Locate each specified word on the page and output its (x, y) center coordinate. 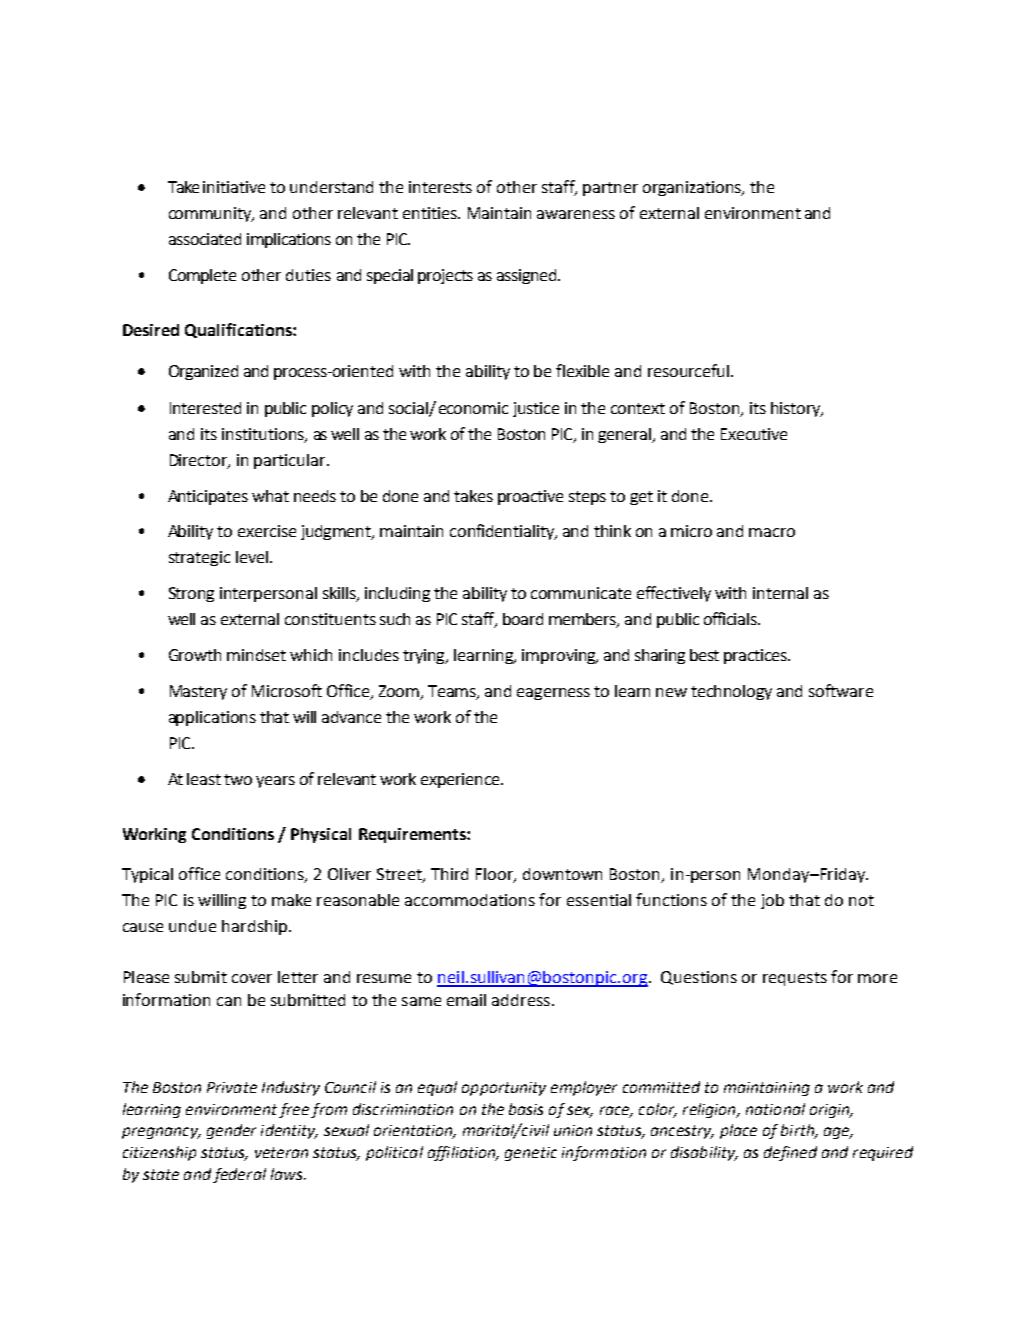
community (211, 214)
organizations (693, 188)
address (521, 1000)
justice (536, 409)
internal (780, 593)
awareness (576, 214)
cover (252, 978)
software (841, 690)
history (797, 409)
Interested (205, 408)
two (238, 779)
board (523, 619)
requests (795, 979)
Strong (191, 594)
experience (461, 780)
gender (231, 1131)
